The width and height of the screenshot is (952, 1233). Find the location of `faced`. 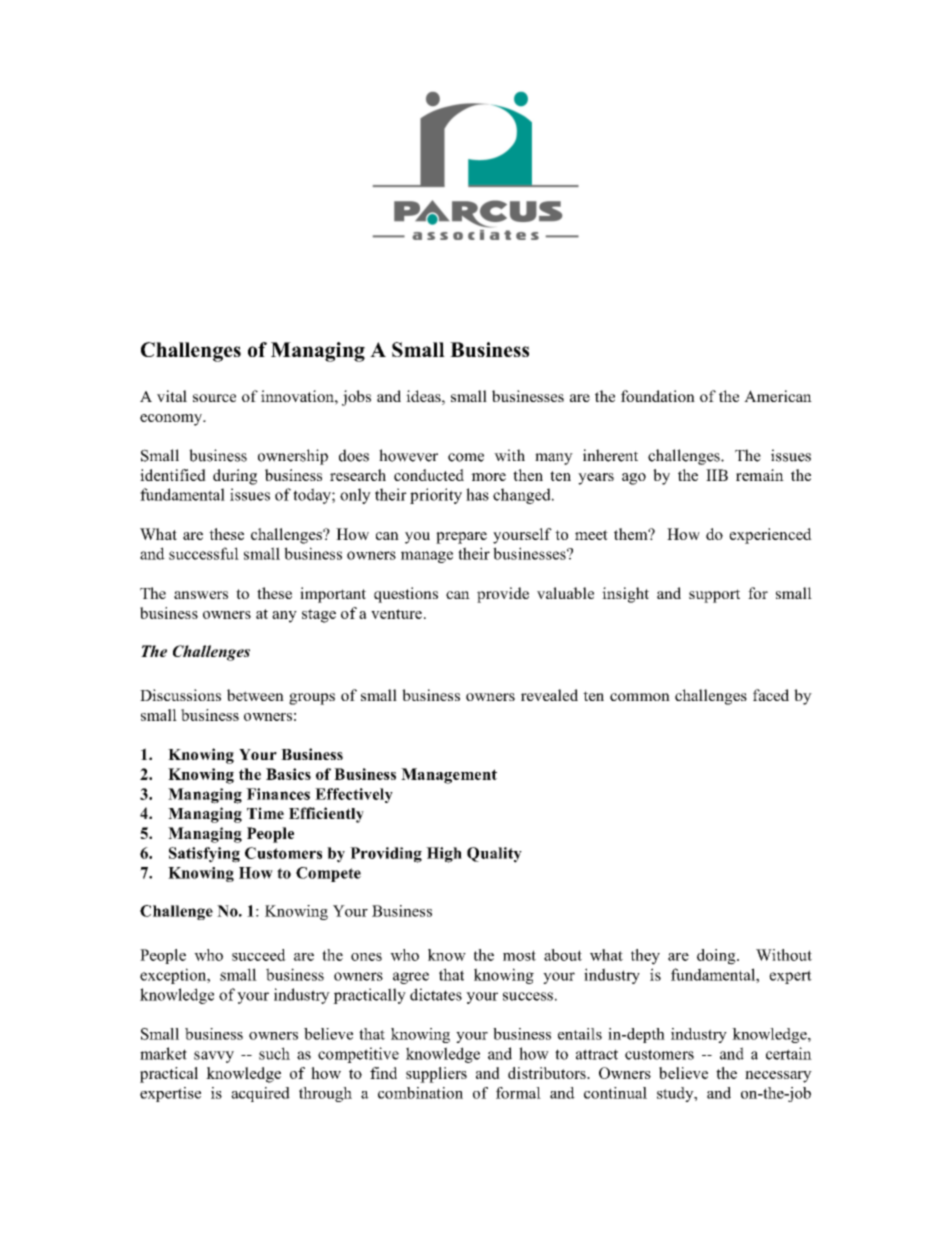

faced is located at coordinates (771, 695).
